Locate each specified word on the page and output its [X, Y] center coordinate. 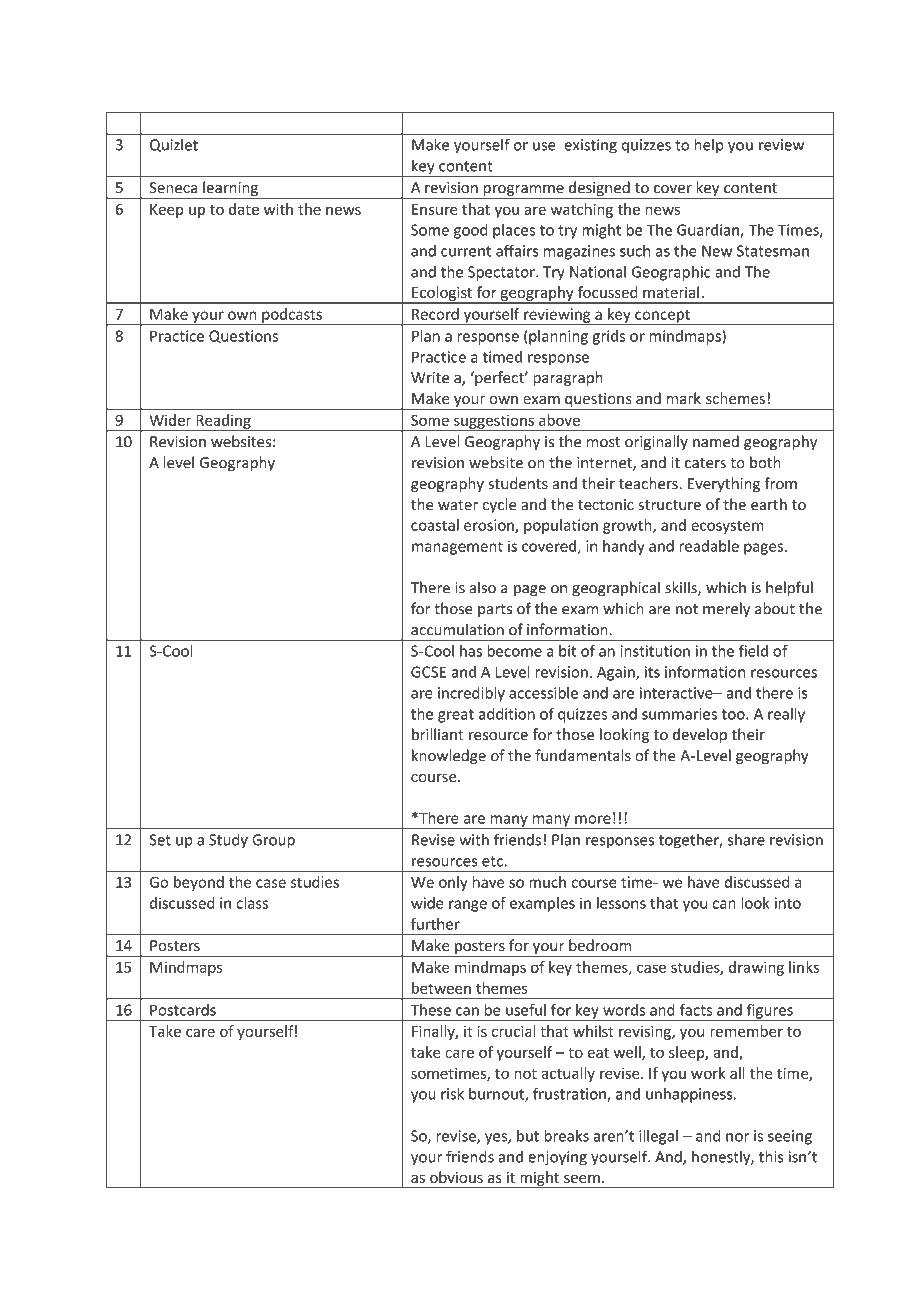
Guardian [709, 231]
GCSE [428, 672]
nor [737, 1137]
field [753, 650]
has [471, 651]
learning [230, 190]
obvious [456, 1177]
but [528, 1136]
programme [523, 192]
